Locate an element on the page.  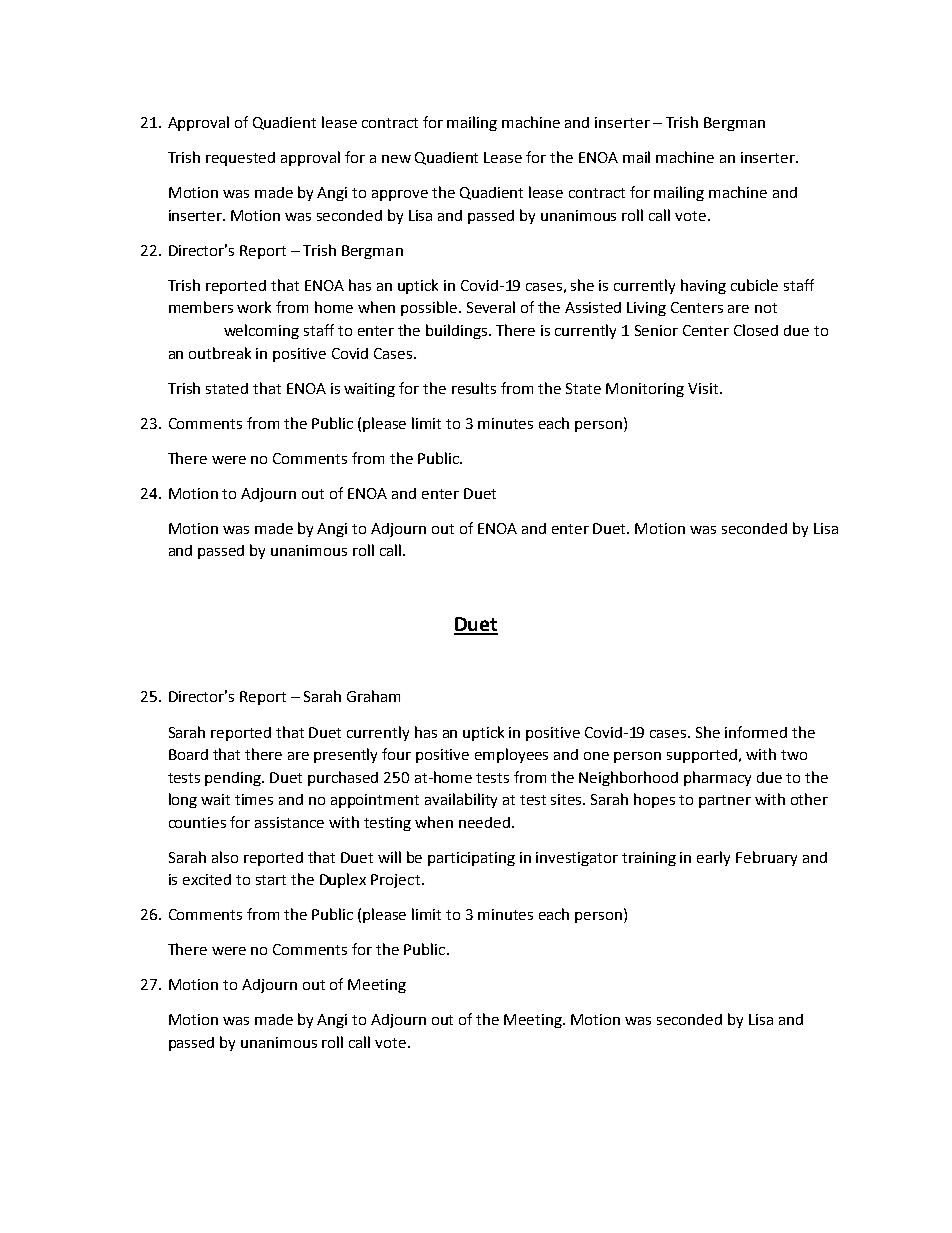
participating is located at coordinates (471, 859).
